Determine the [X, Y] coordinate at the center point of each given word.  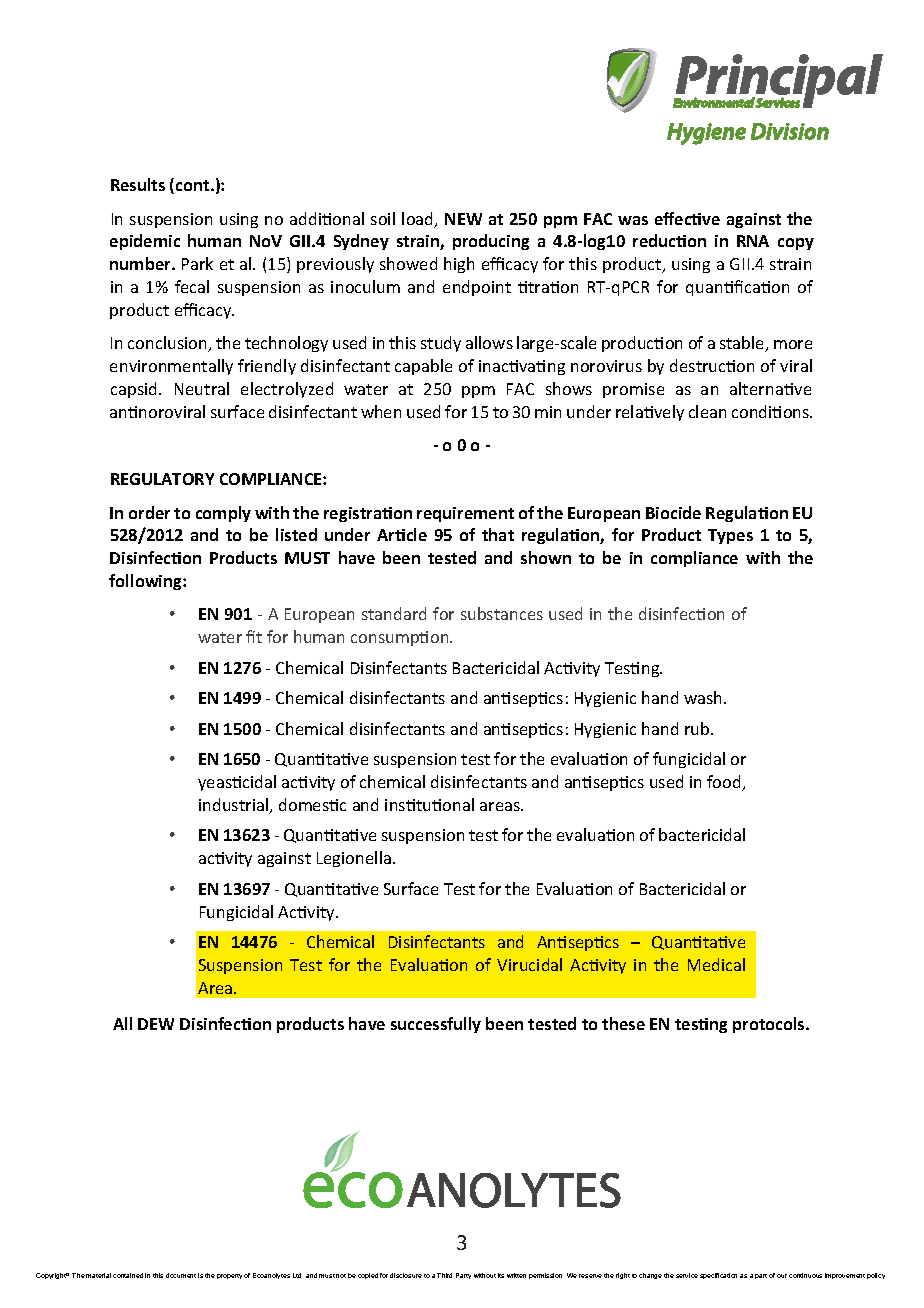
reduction [669, 240]
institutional [429, 804]
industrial [235, 806]
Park [197, 263]
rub [698, 728]
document [181, 1275]
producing [491, 242]
